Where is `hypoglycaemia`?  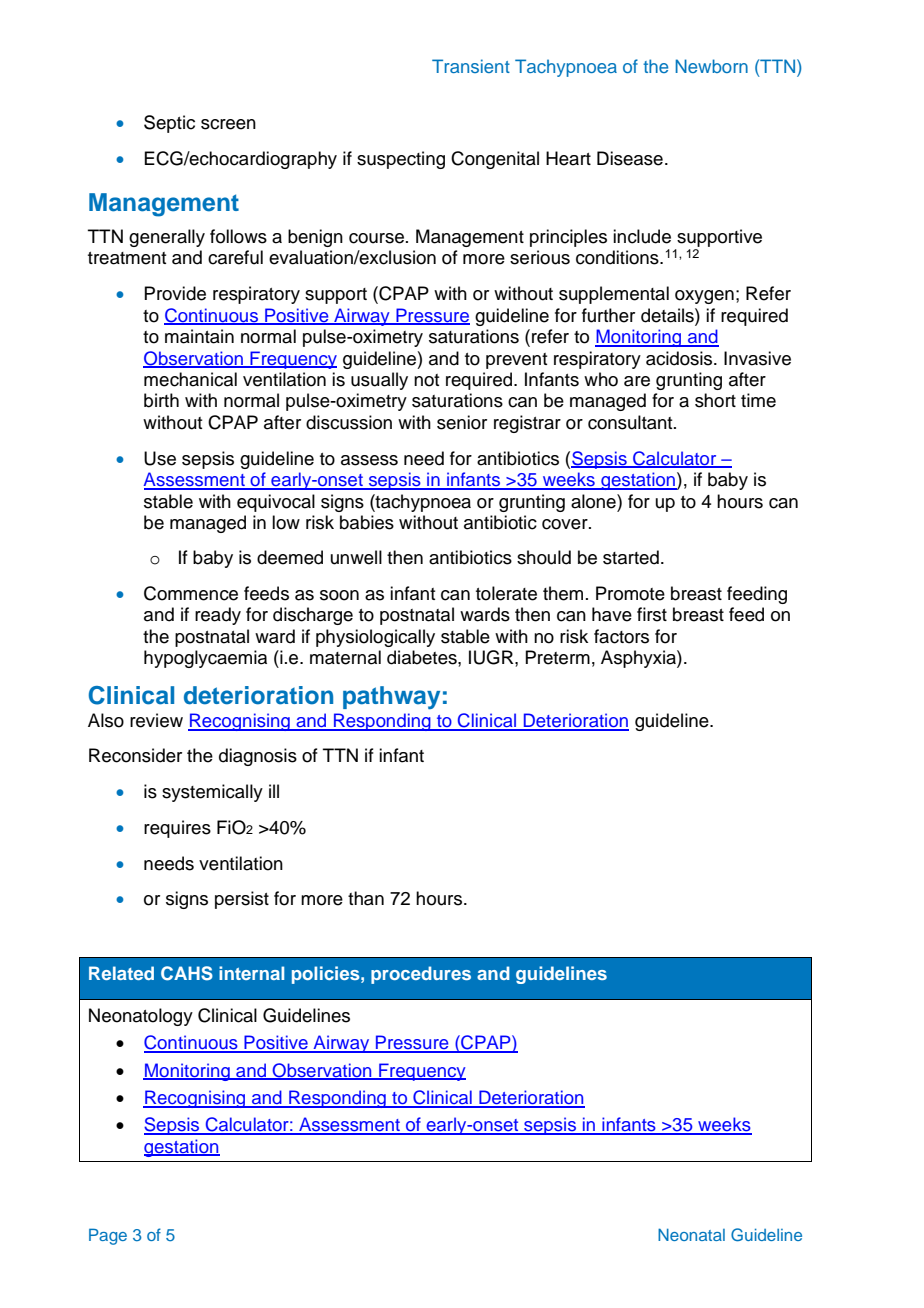 hypoglycaemia is located at coordinates (205, 659).
